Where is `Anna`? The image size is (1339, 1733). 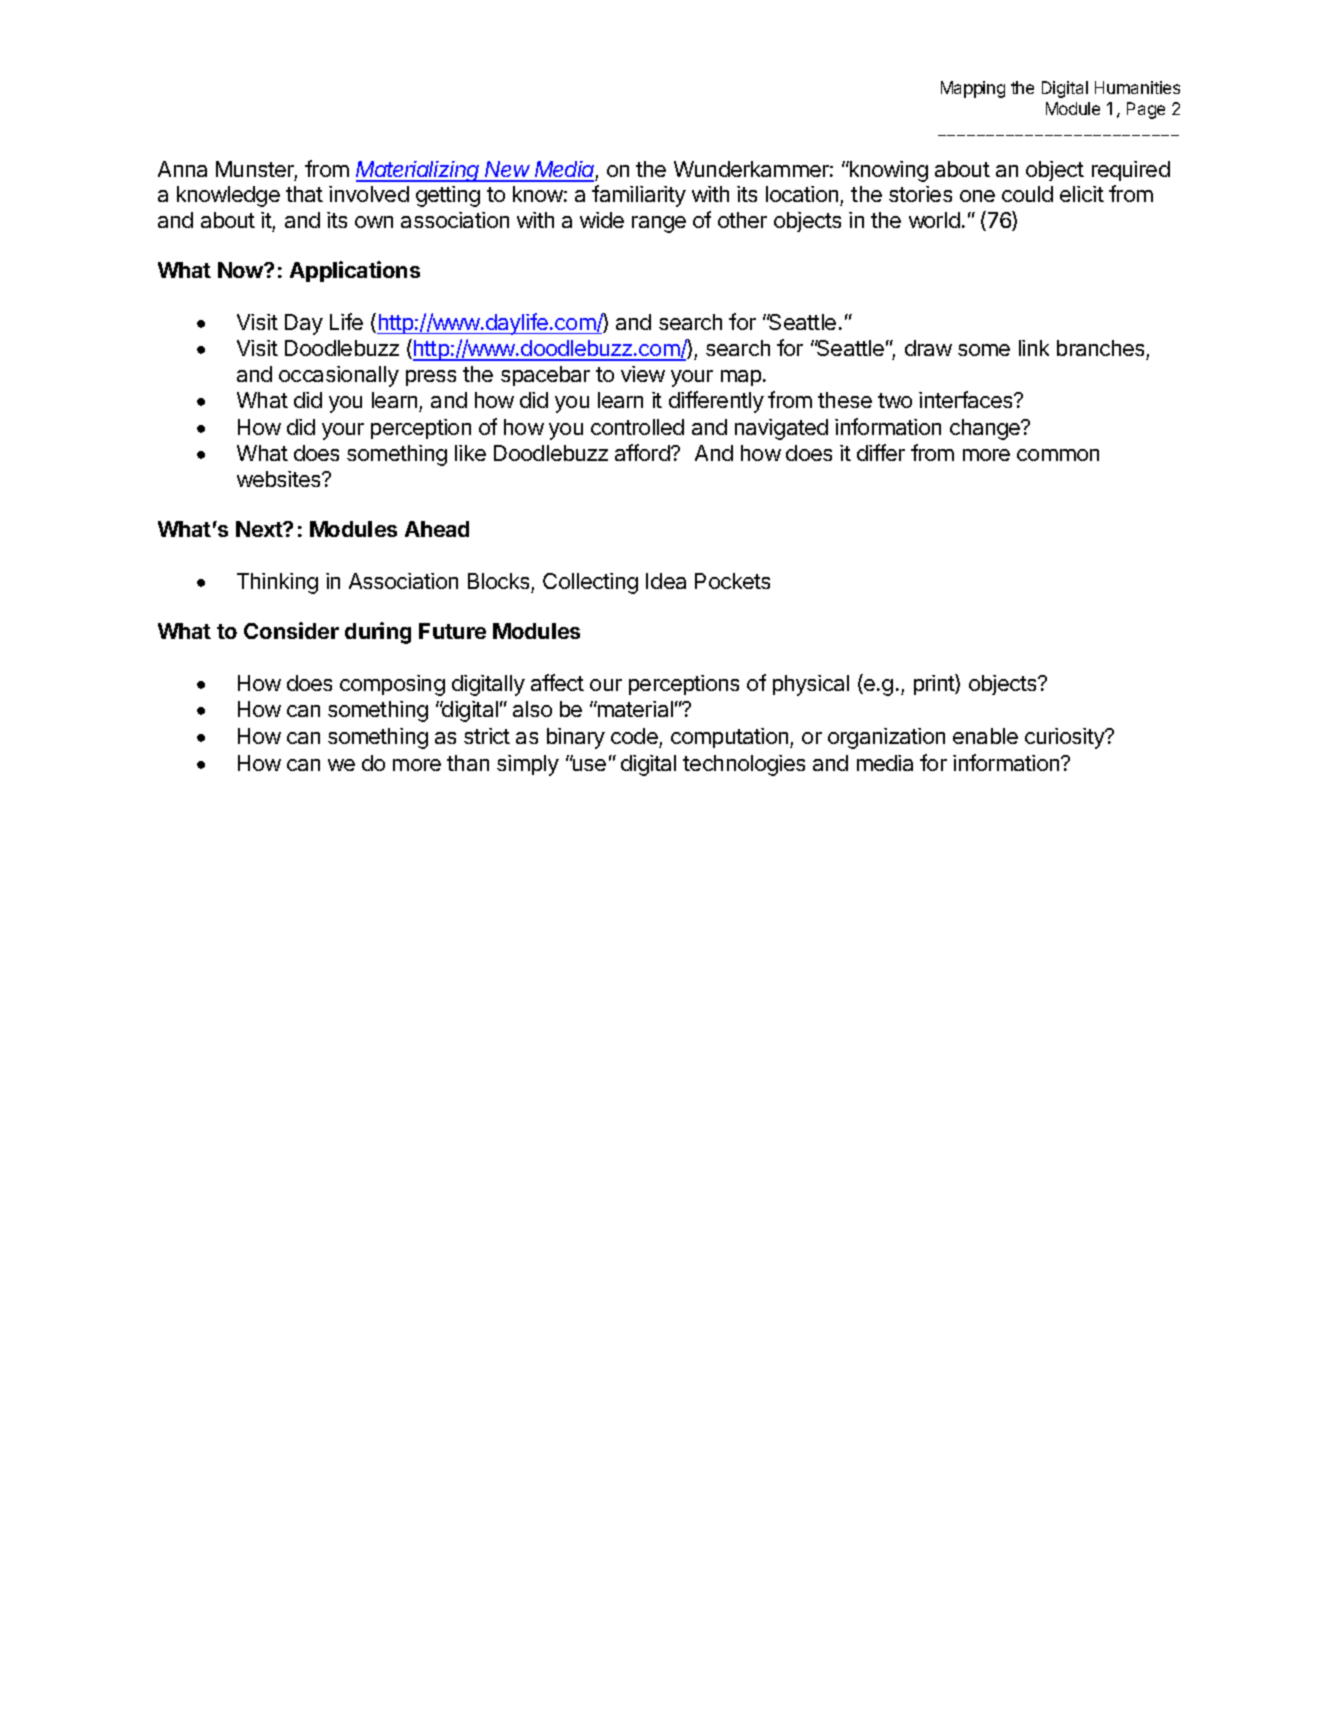 Anna is located at coordinates (182, 169).
